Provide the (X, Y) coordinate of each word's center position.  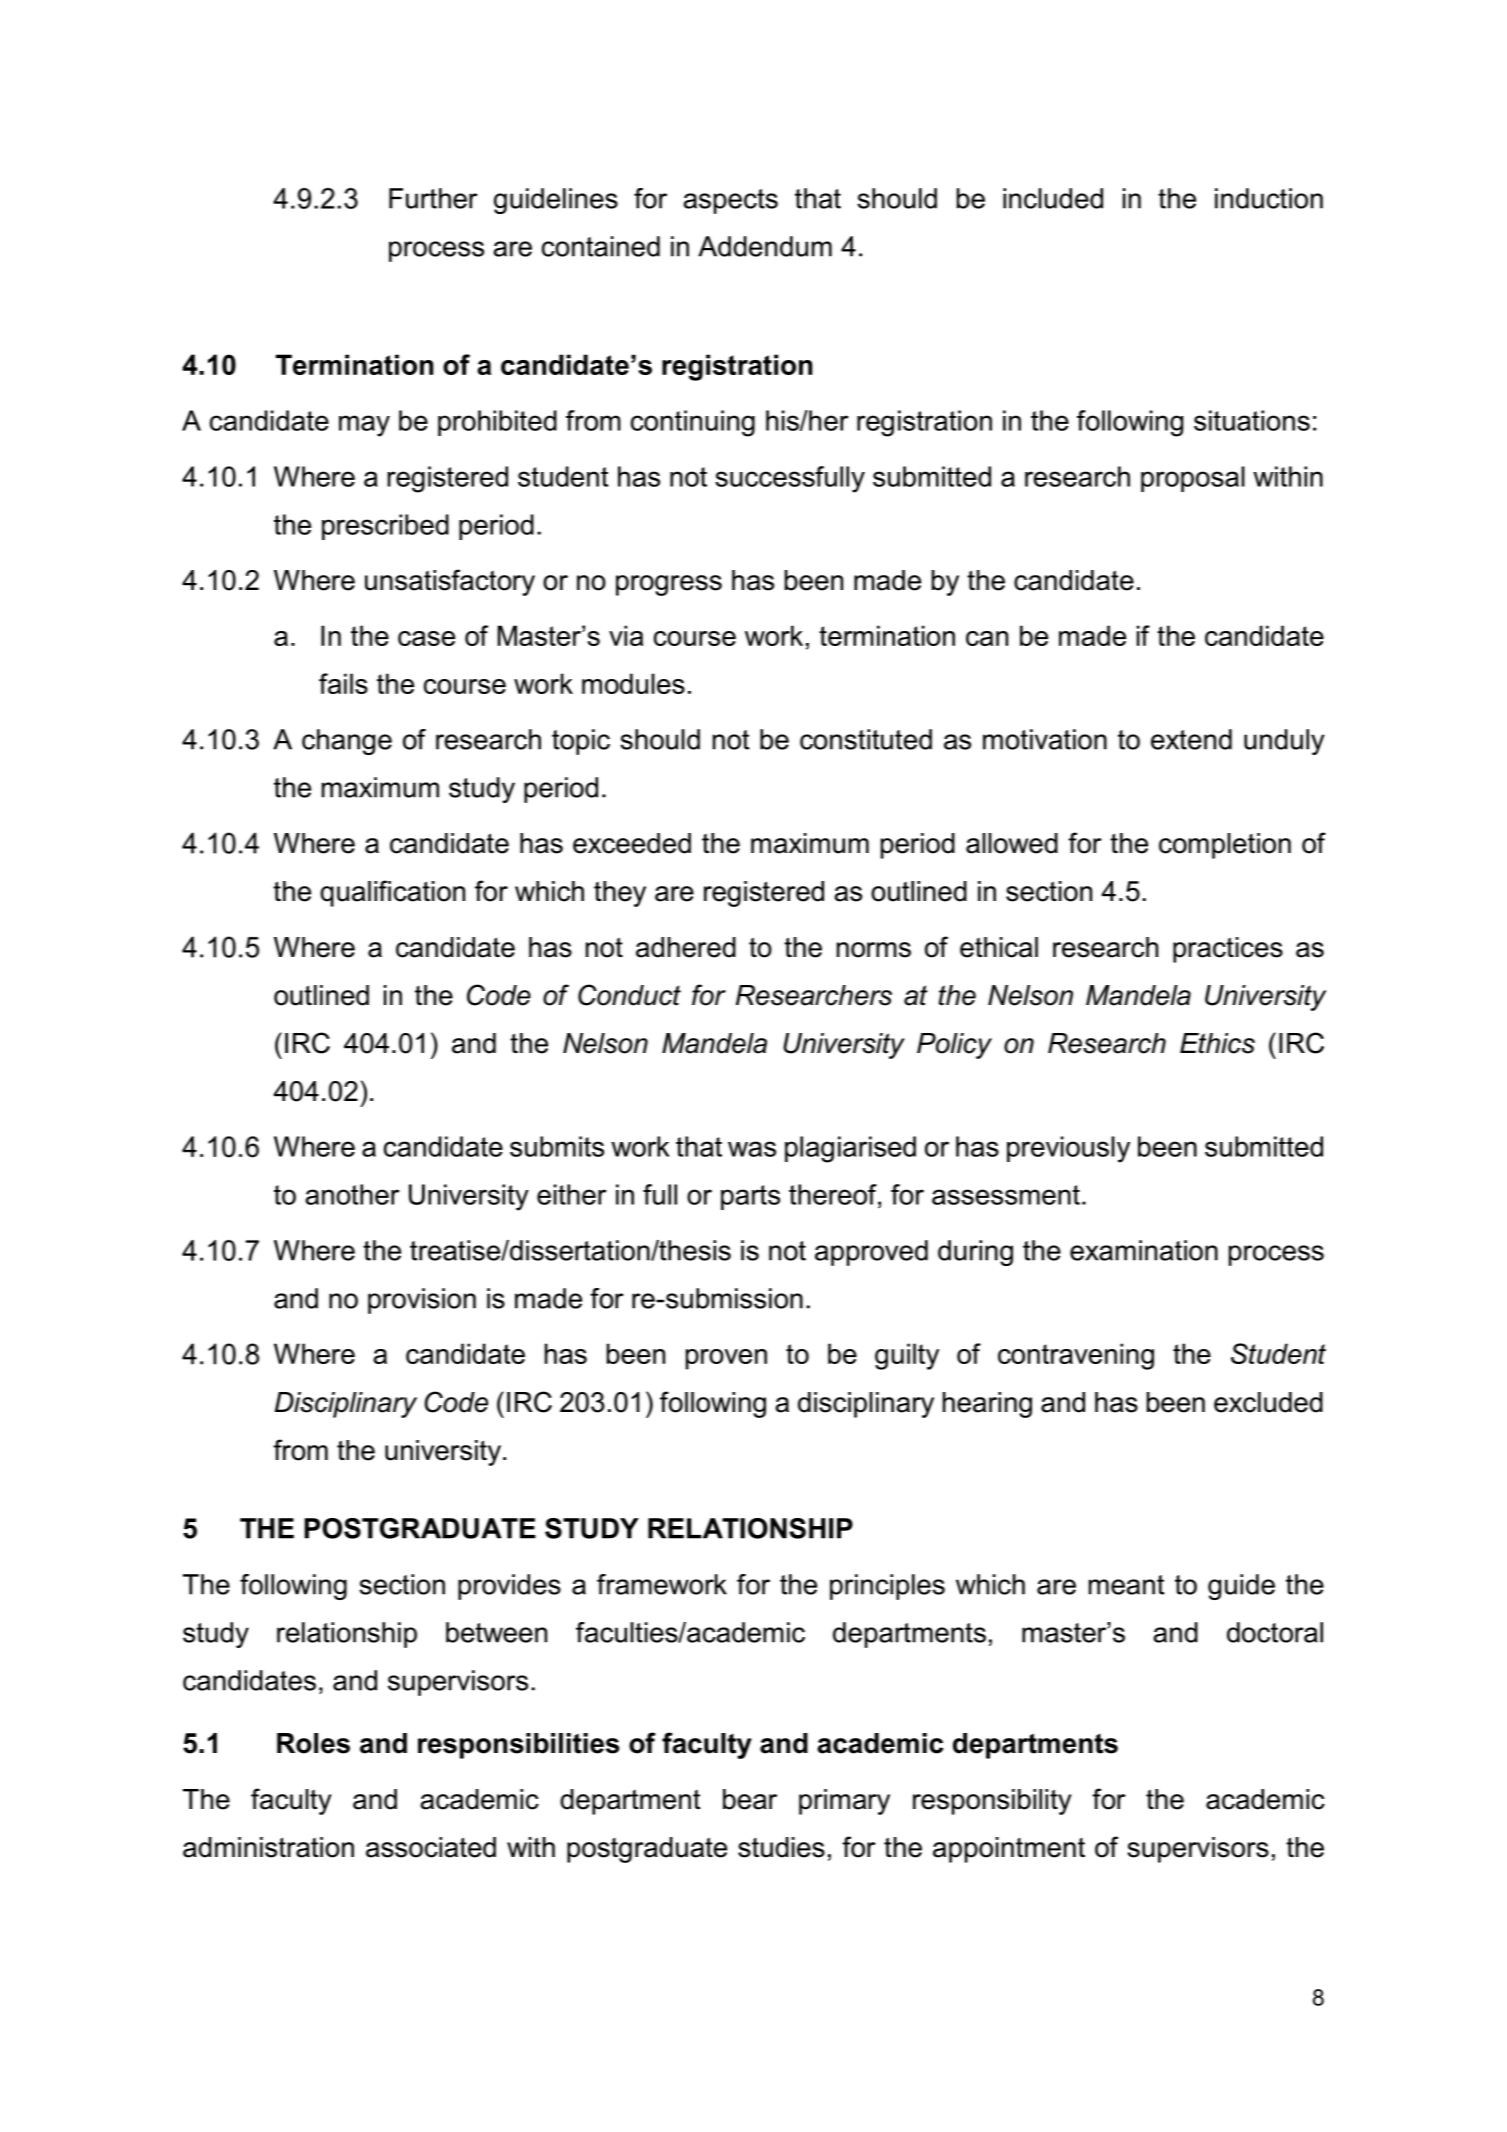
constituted (866, 739)
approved (871, 1253)
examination (1144, 1250)
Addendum (765, 246)
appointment (1009, 1850)
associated (431, 1847)
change (347, 742)
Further (433, 198)
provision (422, 1301)
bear (750, 1799)
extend (1191, 739)
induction (1269, 198)
